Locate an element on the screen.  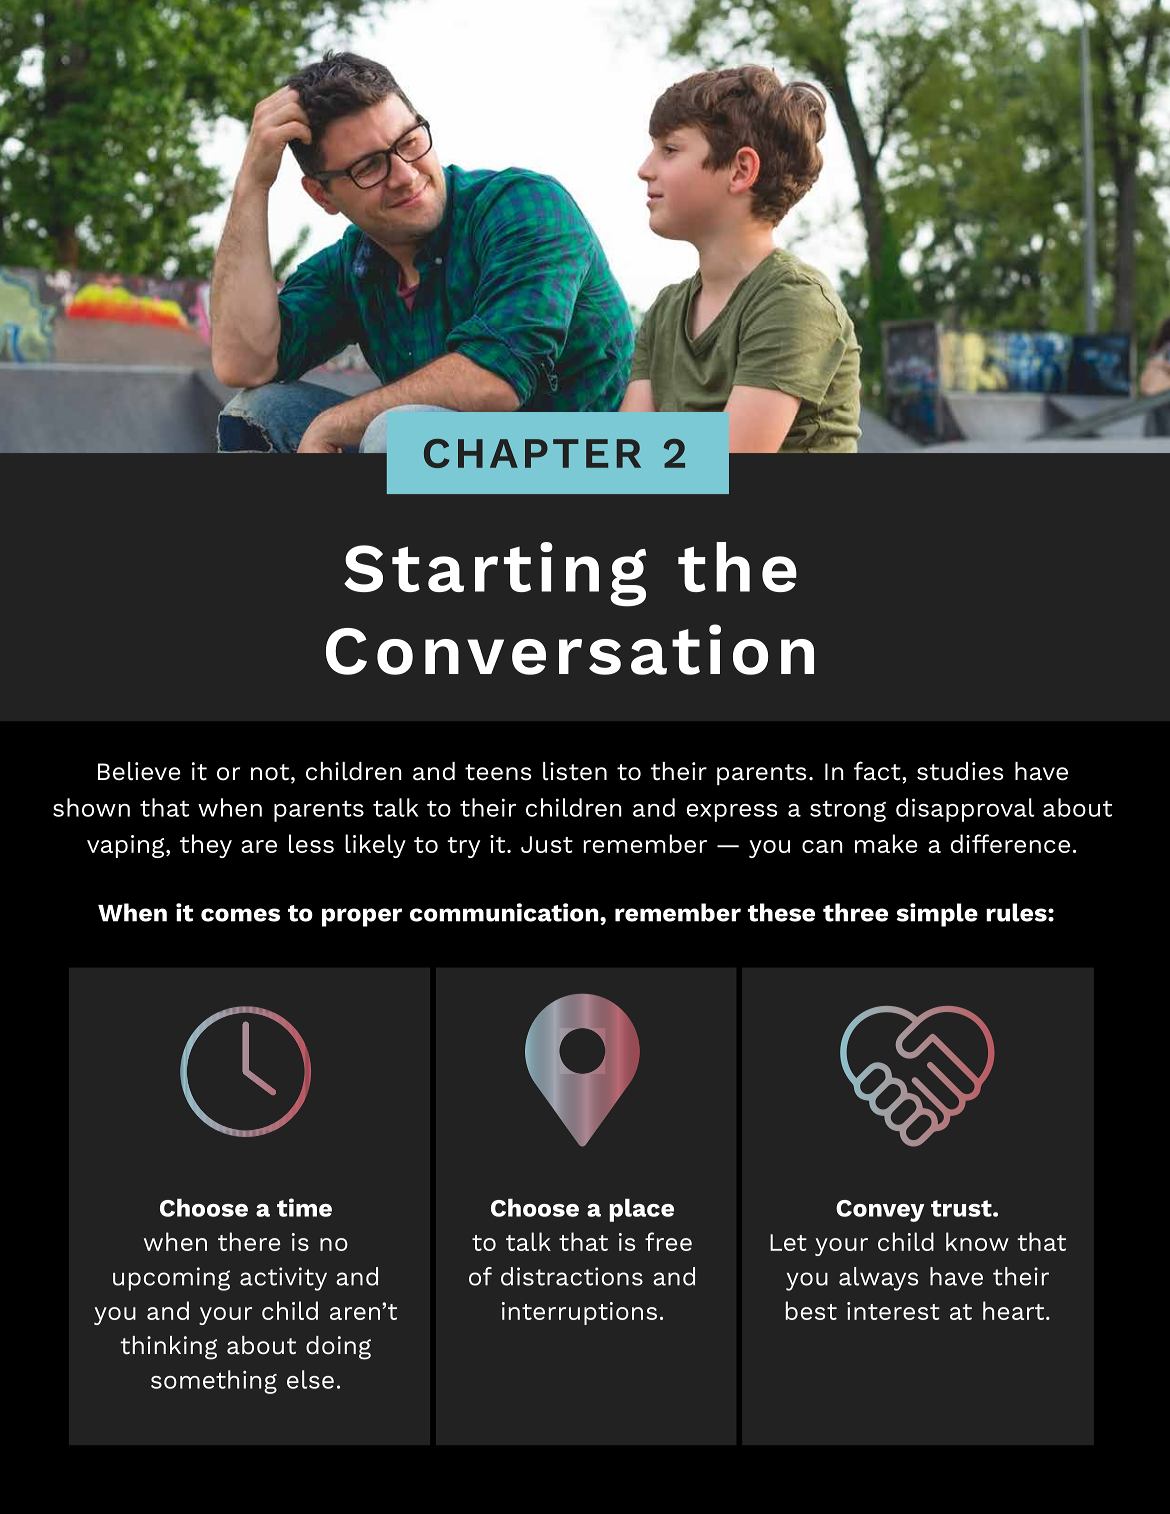
thinking is located at coordinates (168, 1348).
